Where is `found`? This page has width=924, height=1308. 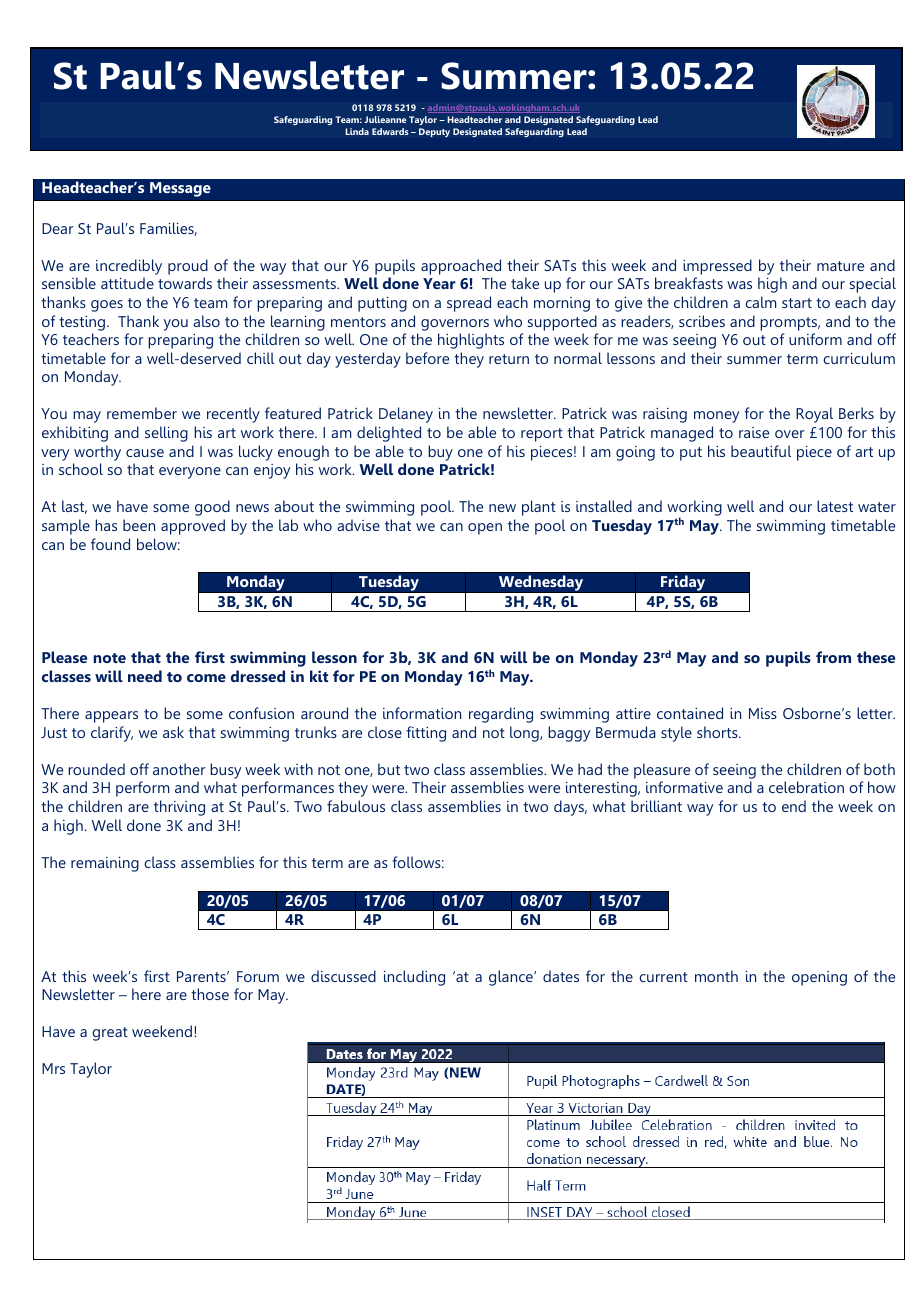 found is located at coordinates (110, 544).
